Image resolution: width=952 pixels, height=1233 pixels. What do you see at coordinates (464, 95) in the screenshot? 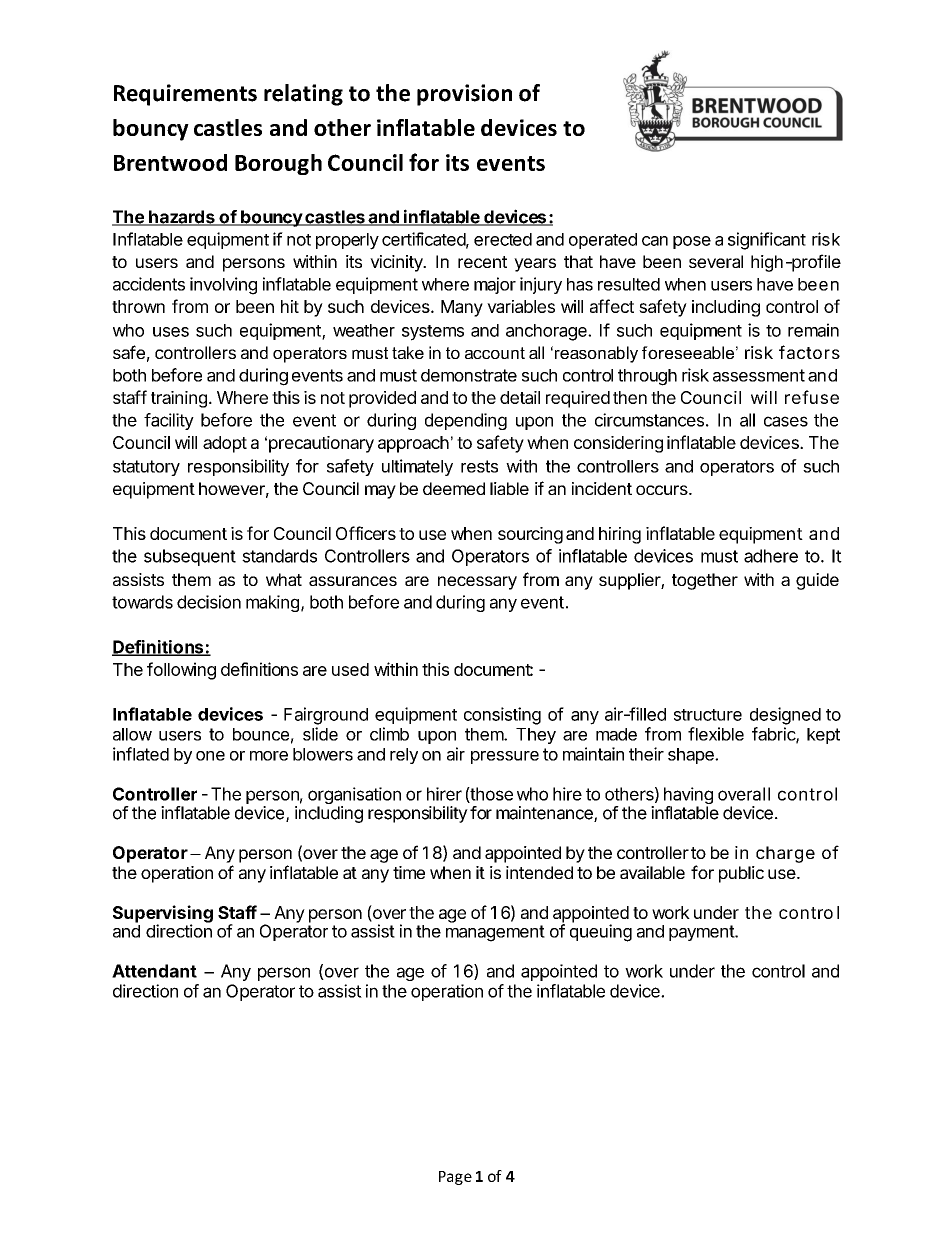
I see `provision` at bounding box center [464, 95].
